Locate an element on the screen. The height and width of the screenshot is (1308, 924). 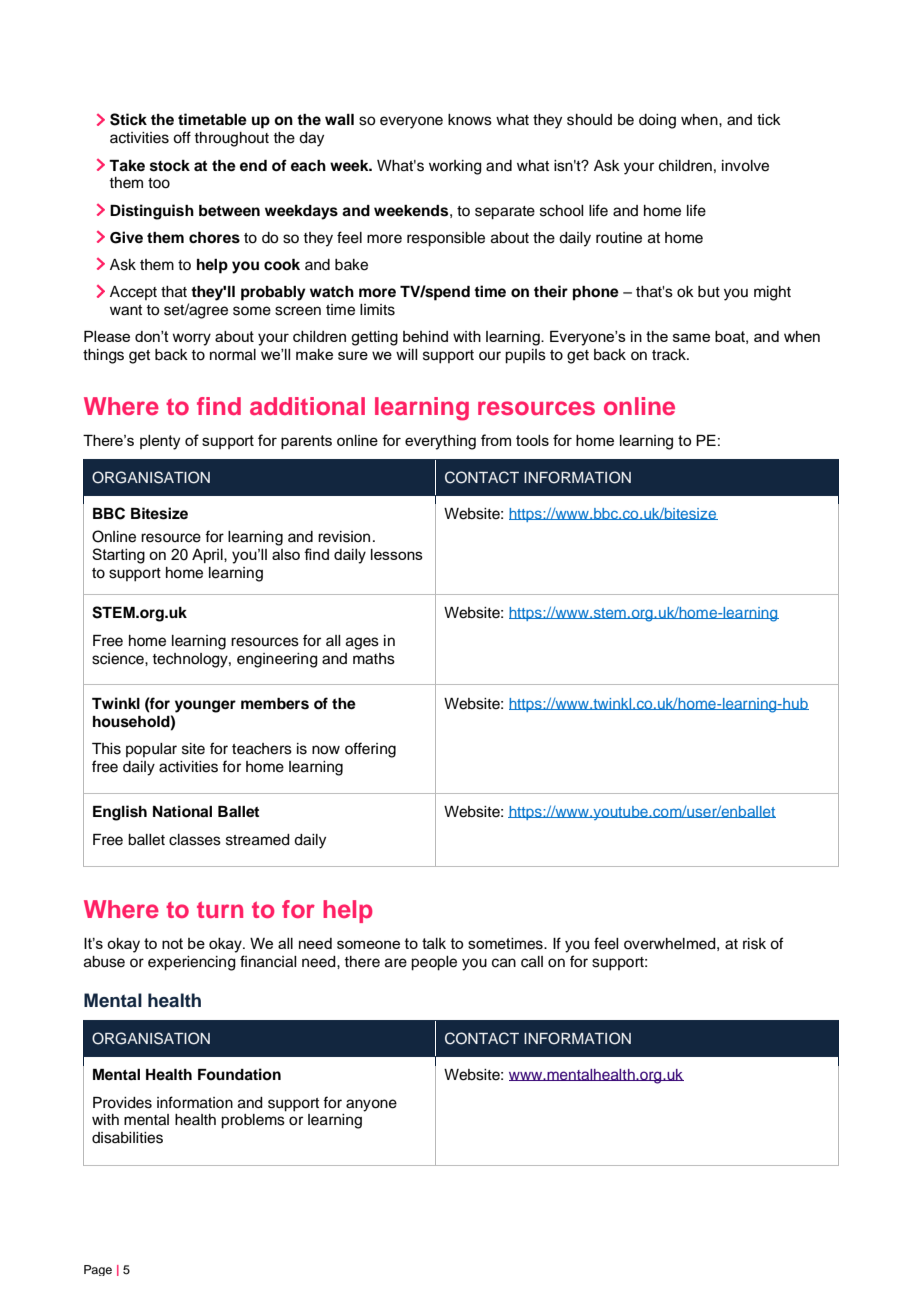
doing is located at coordinates (657, 121).
